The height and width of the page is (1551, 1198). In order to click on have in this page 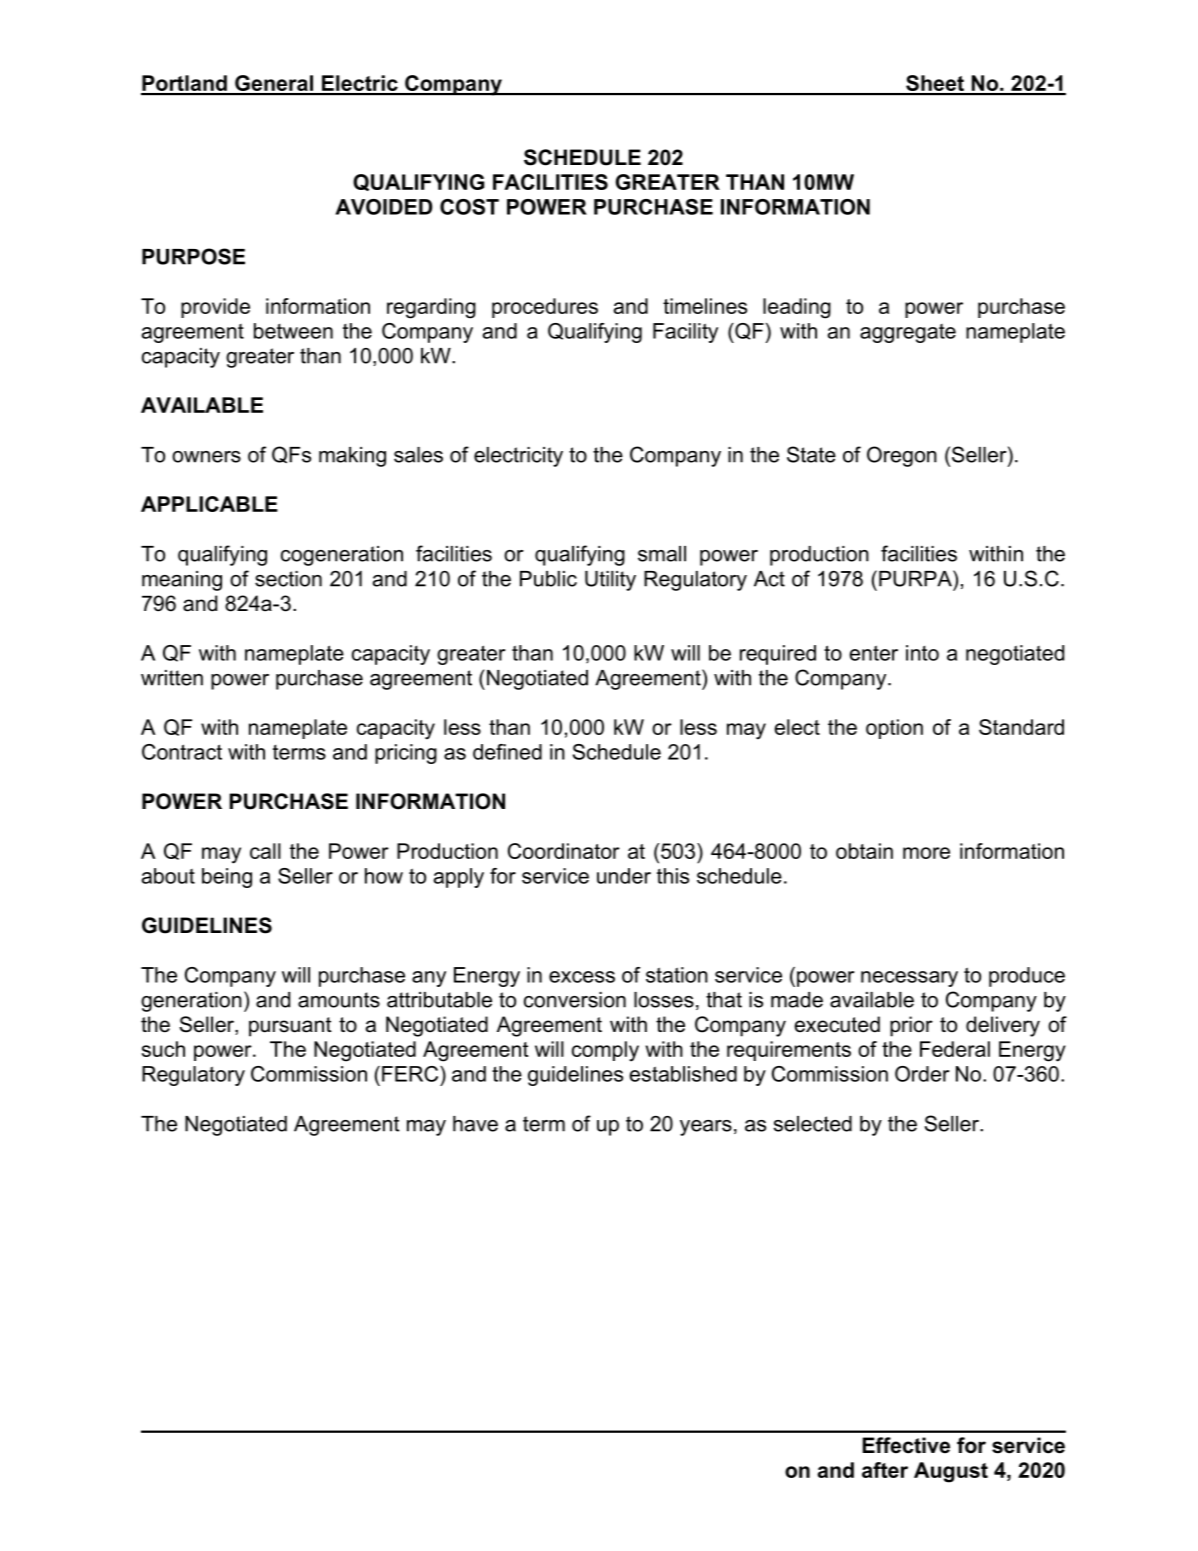, I will do `click(475, 1124)`.
